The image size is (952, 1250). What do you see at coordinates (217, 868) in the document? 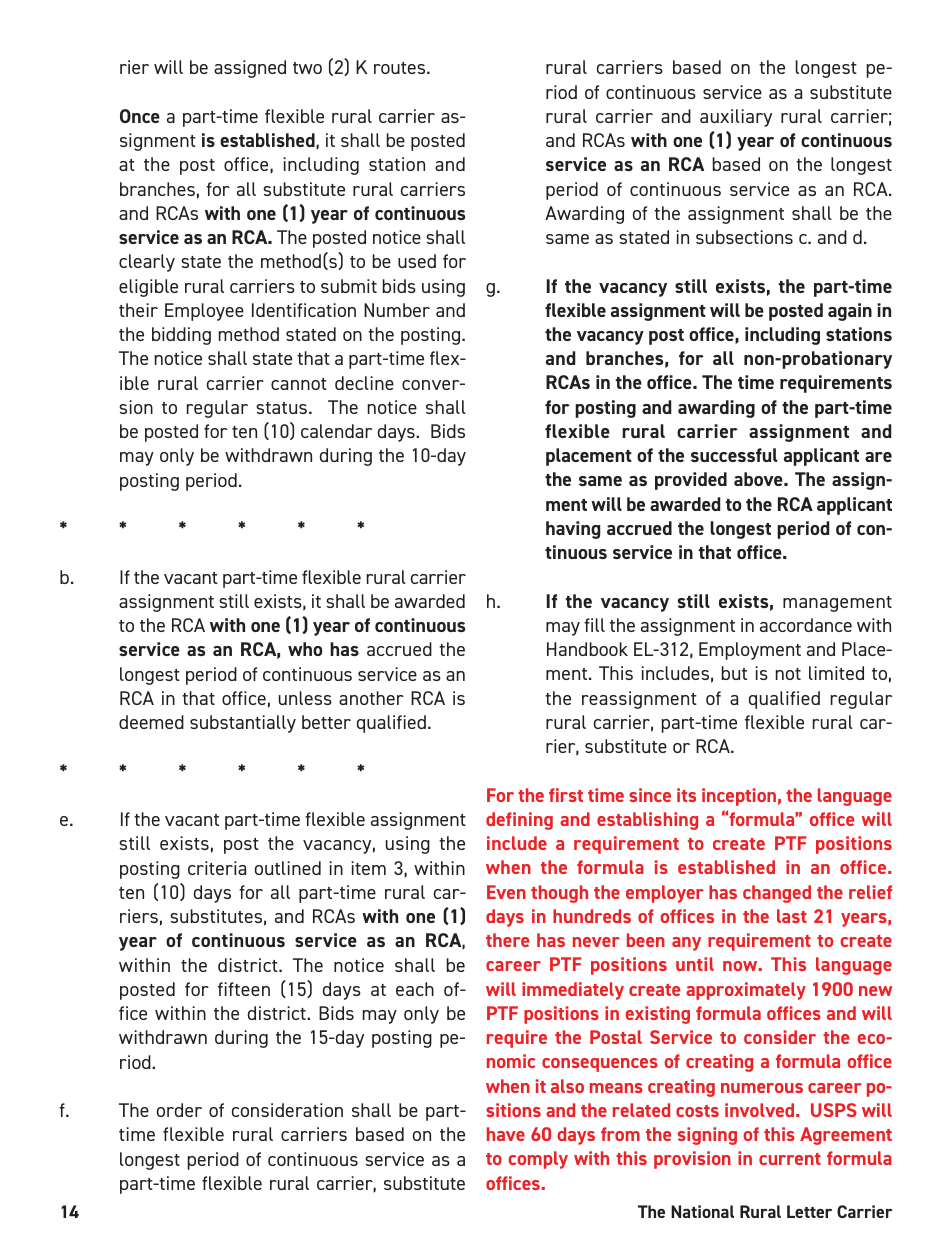
I see `criteria` at bounding box center [217, 868].
